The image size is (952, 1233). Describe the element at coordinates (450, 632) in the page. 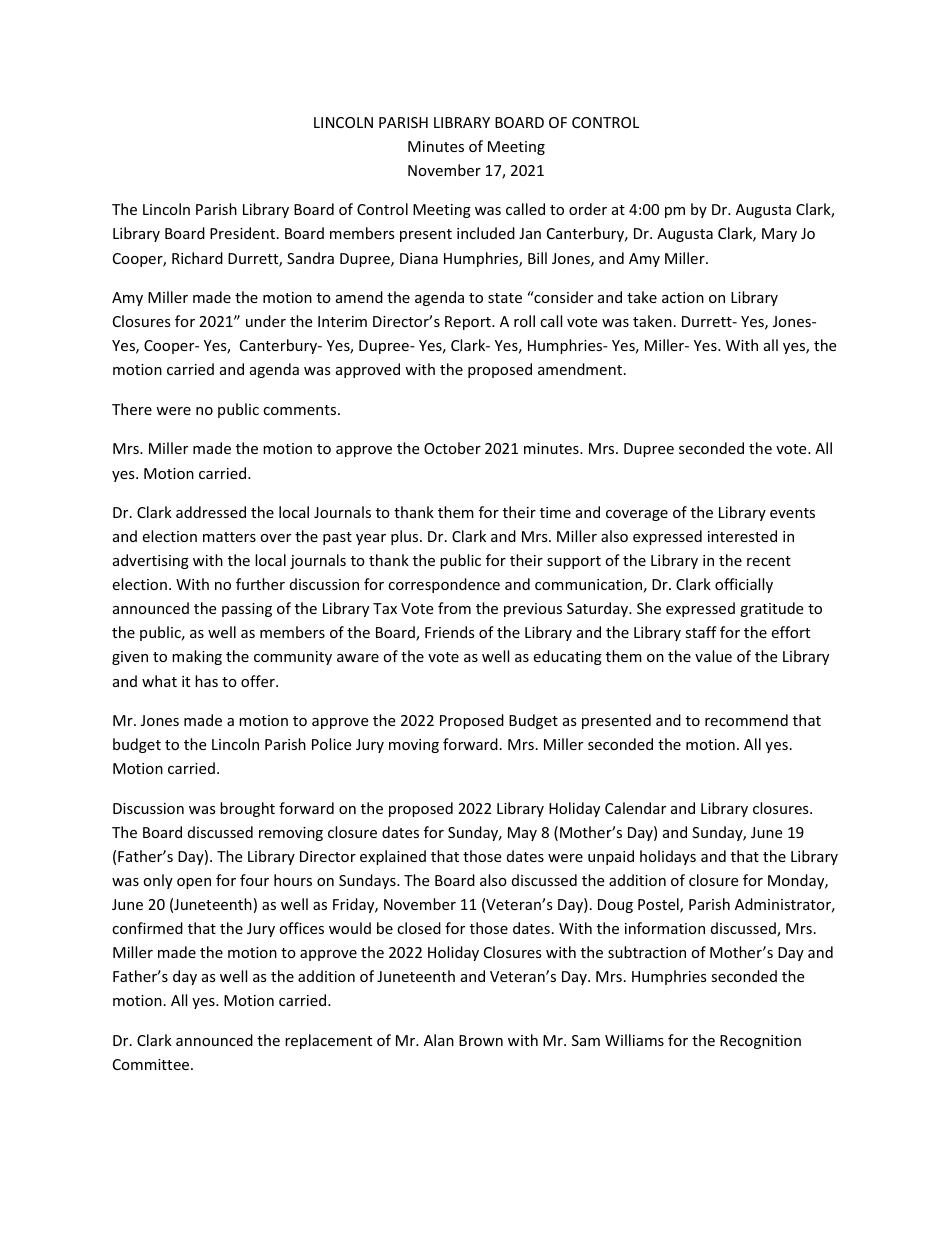

I see `Friends` at that location.
